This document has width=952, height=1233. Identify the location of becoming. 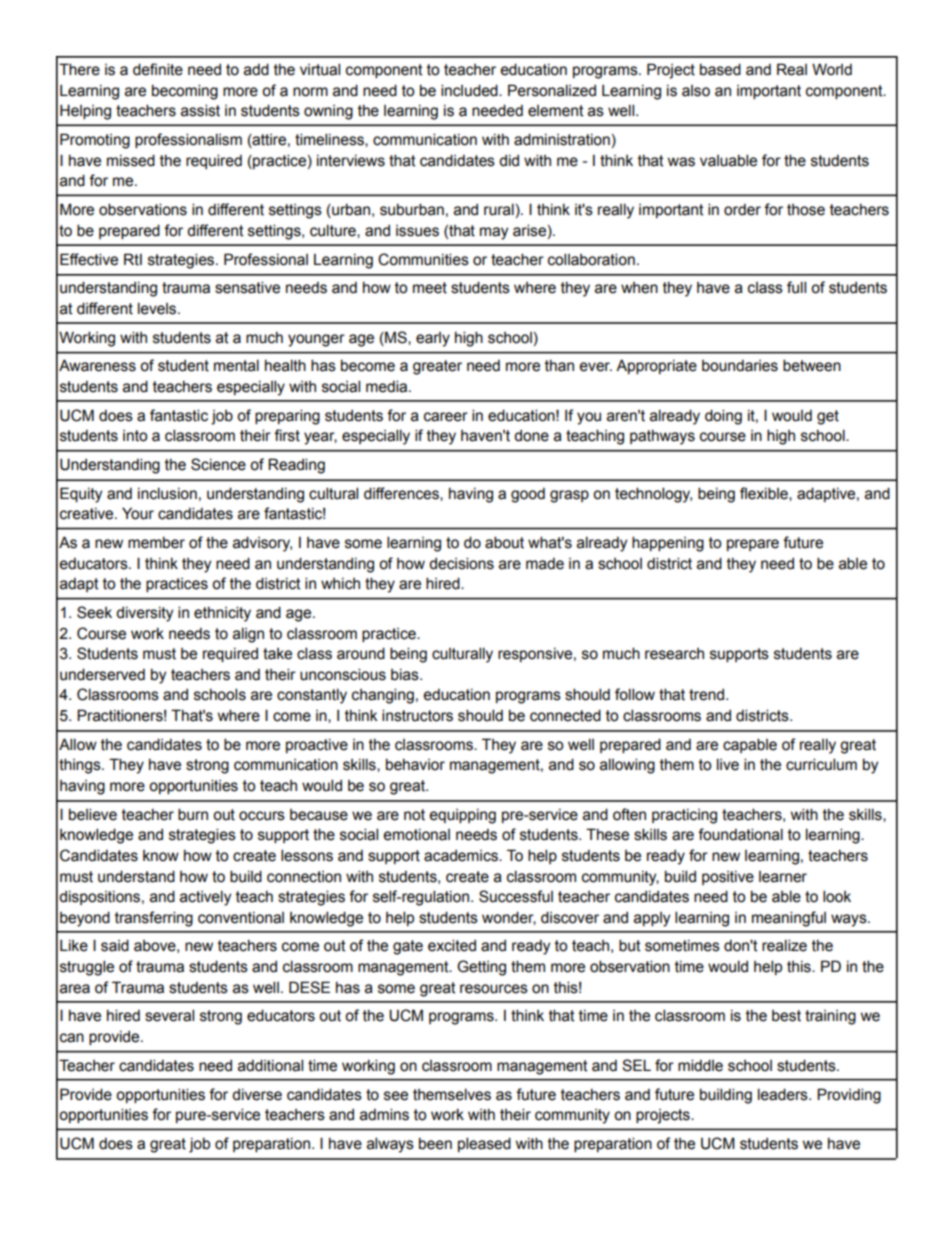
(185, 92).
